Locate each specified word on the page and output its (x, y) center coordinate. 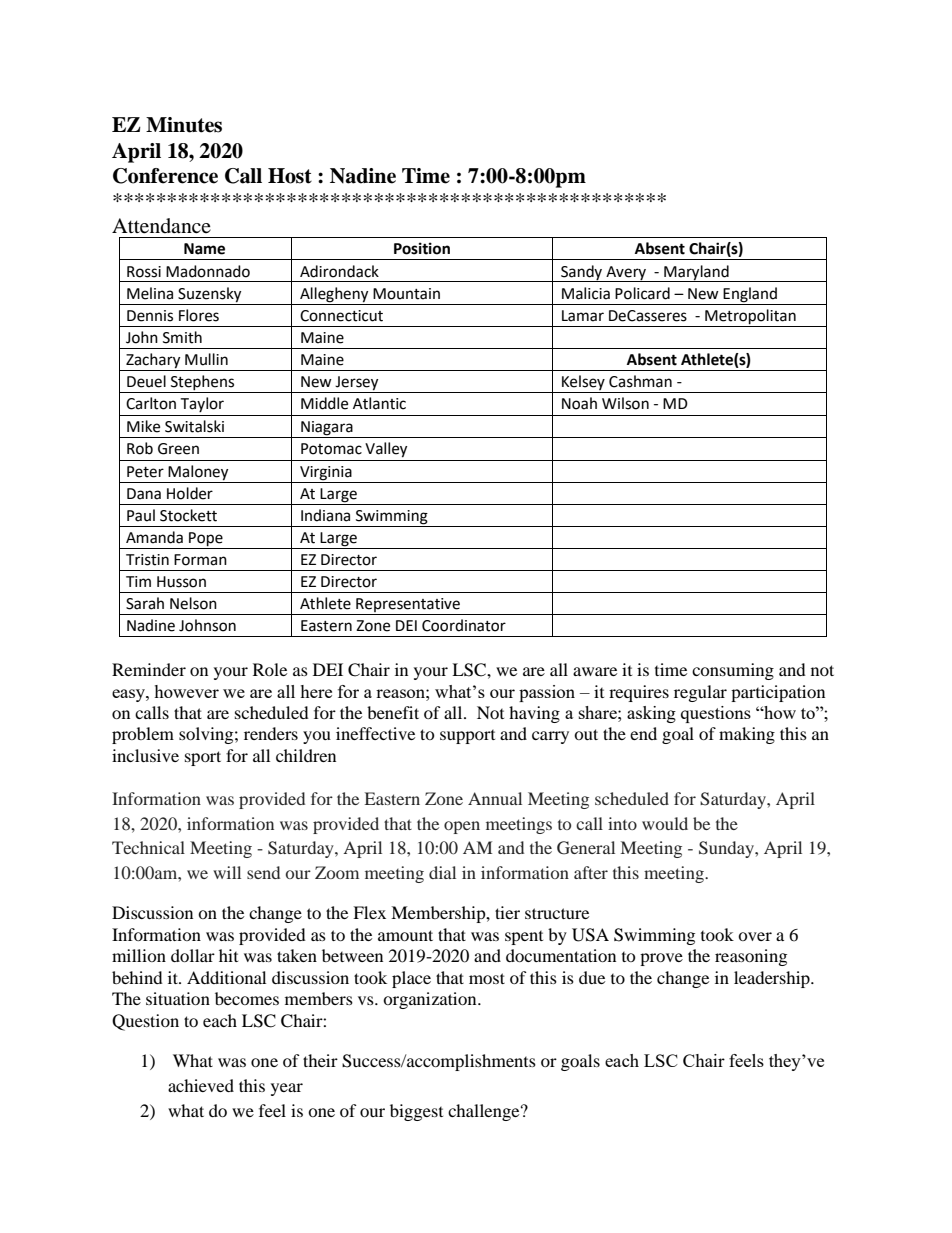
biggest (416, 1112)
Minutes (184, 125)
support (467, 737)
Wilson (625, 403)
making (747, 735)
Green (178, 449)
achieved (201, 1085)
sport (203, 758)
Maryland (696, 273)
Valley (386, 450)
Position (422, 248)
